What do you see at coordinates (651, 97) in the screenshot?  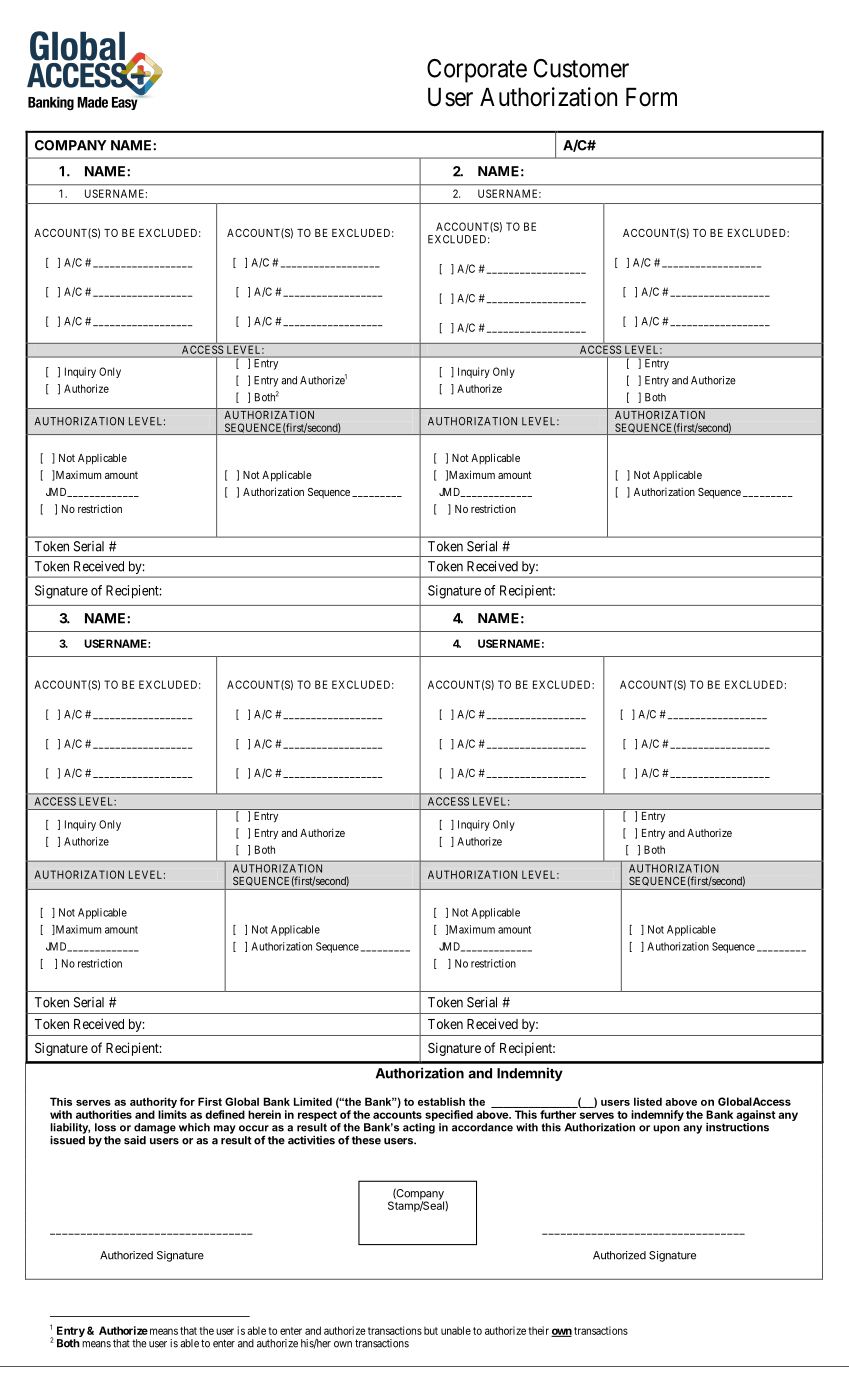 I see `Form` at bounding box center [651, 97].
